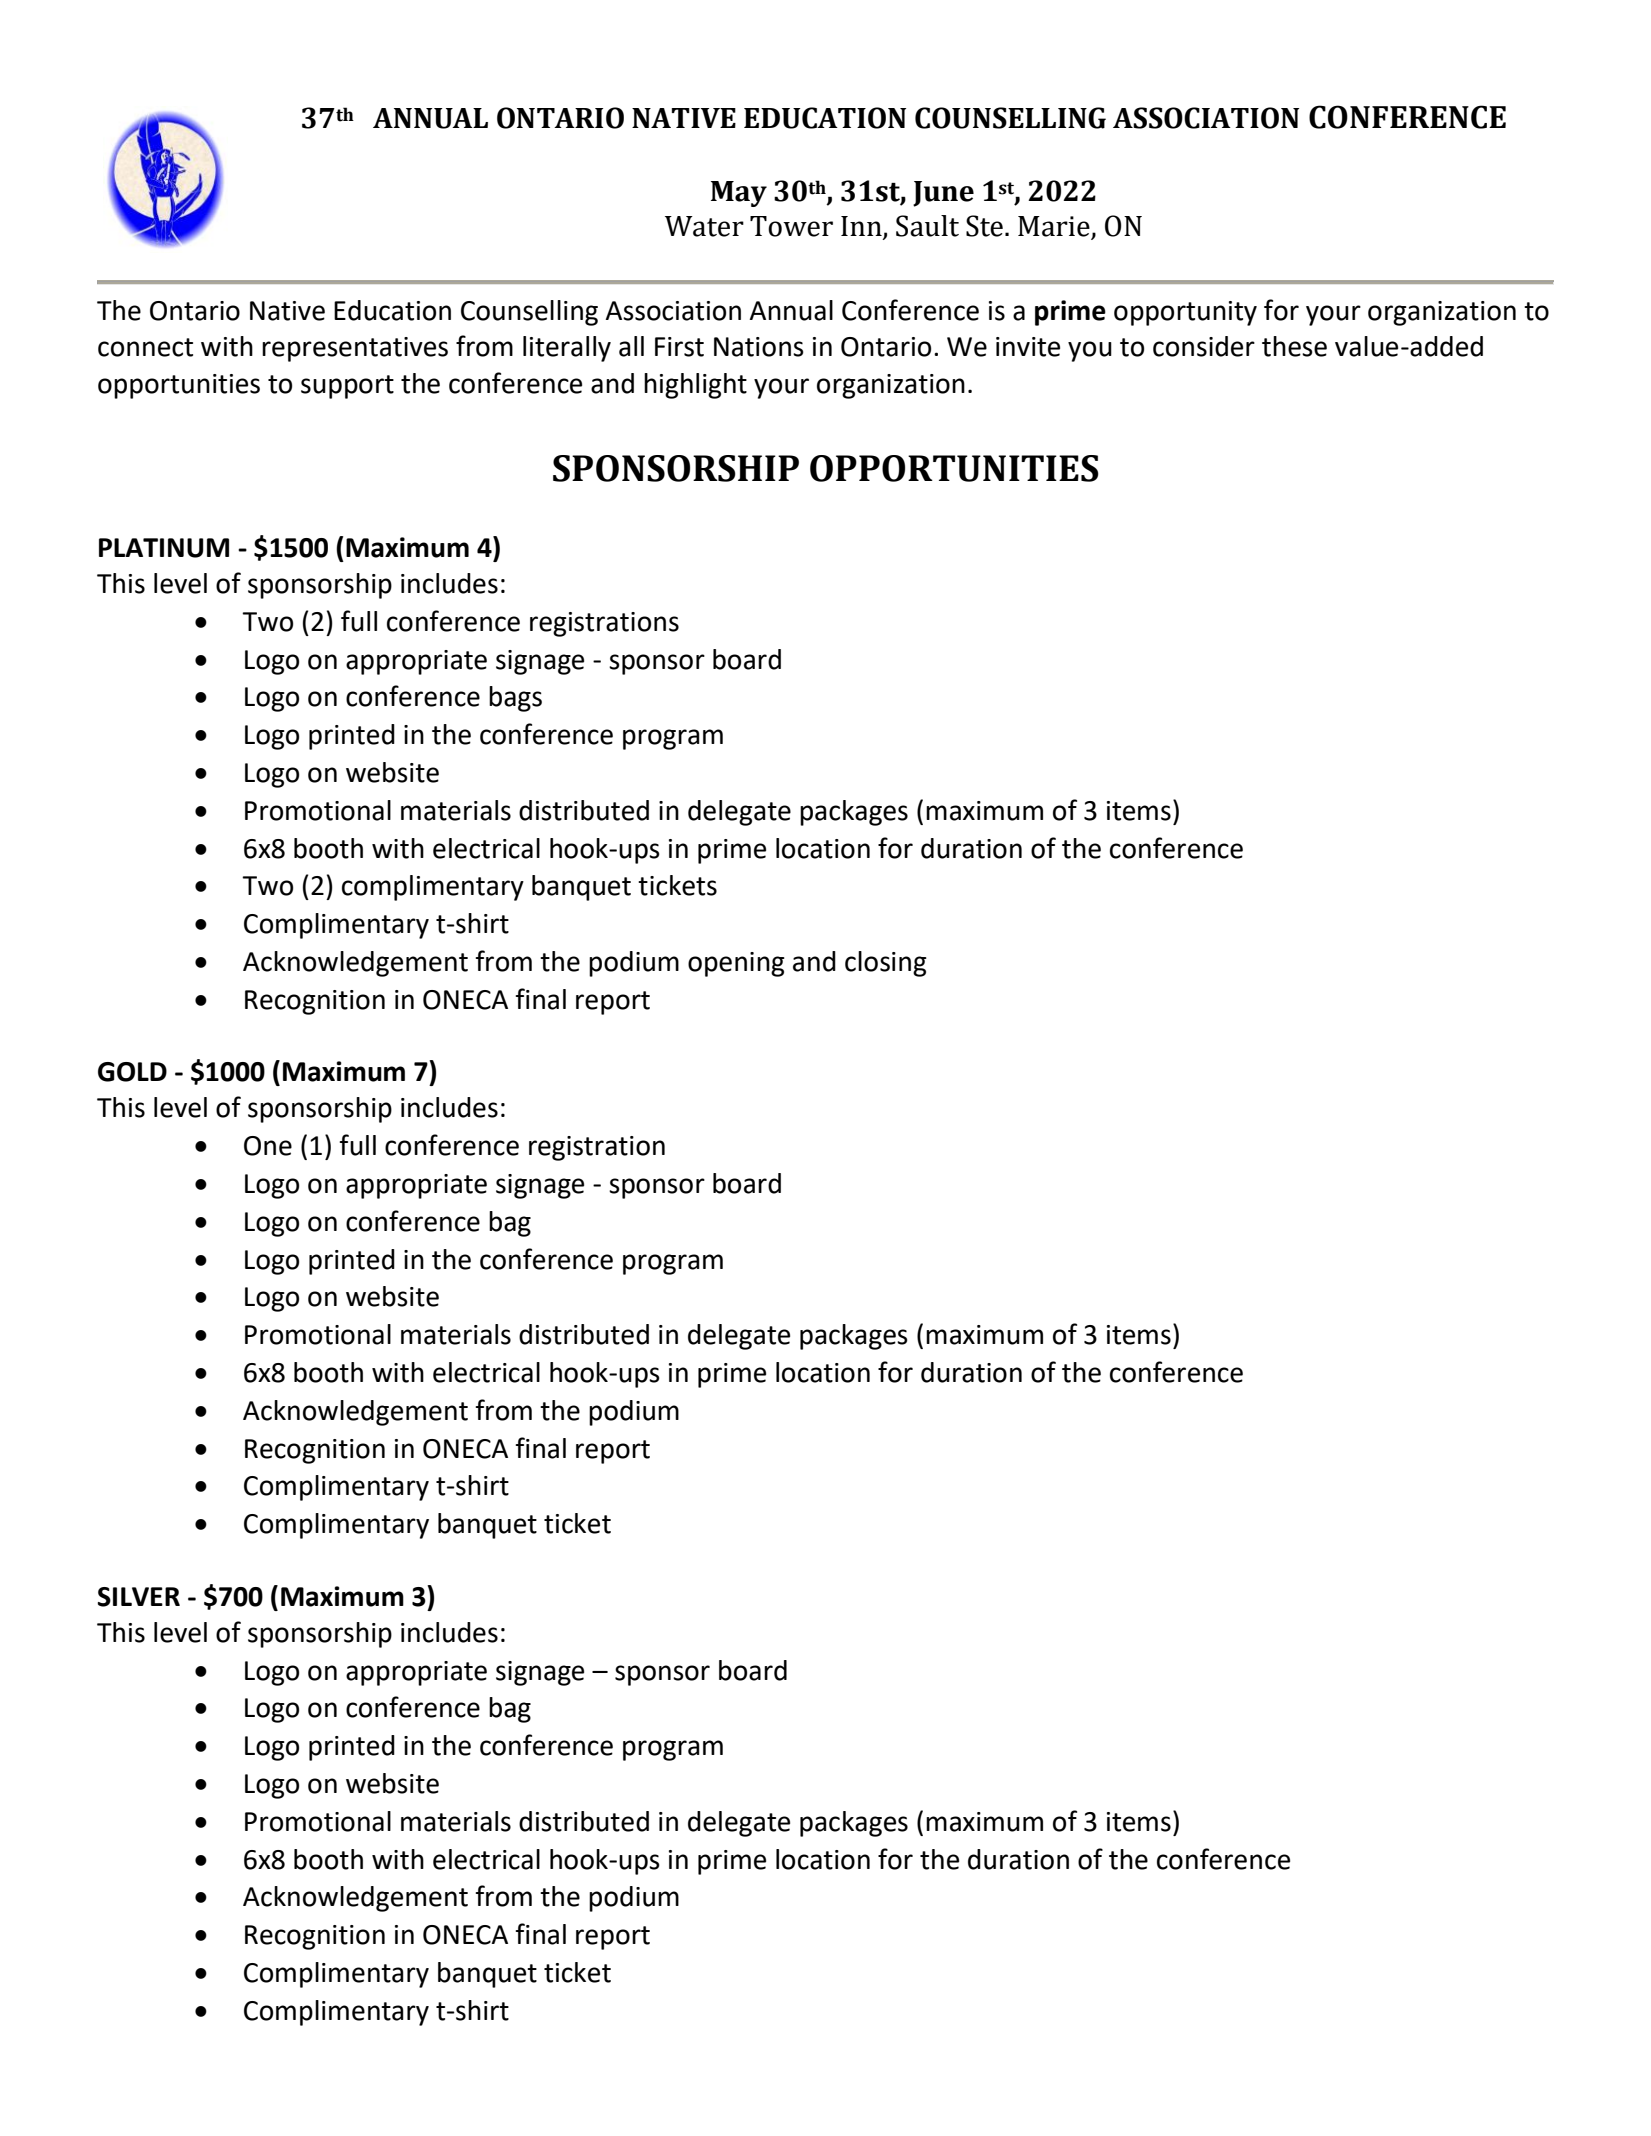 The height and width of the screenshot is (2136, 1651). I want to click on representatives, so click(355, 349).
